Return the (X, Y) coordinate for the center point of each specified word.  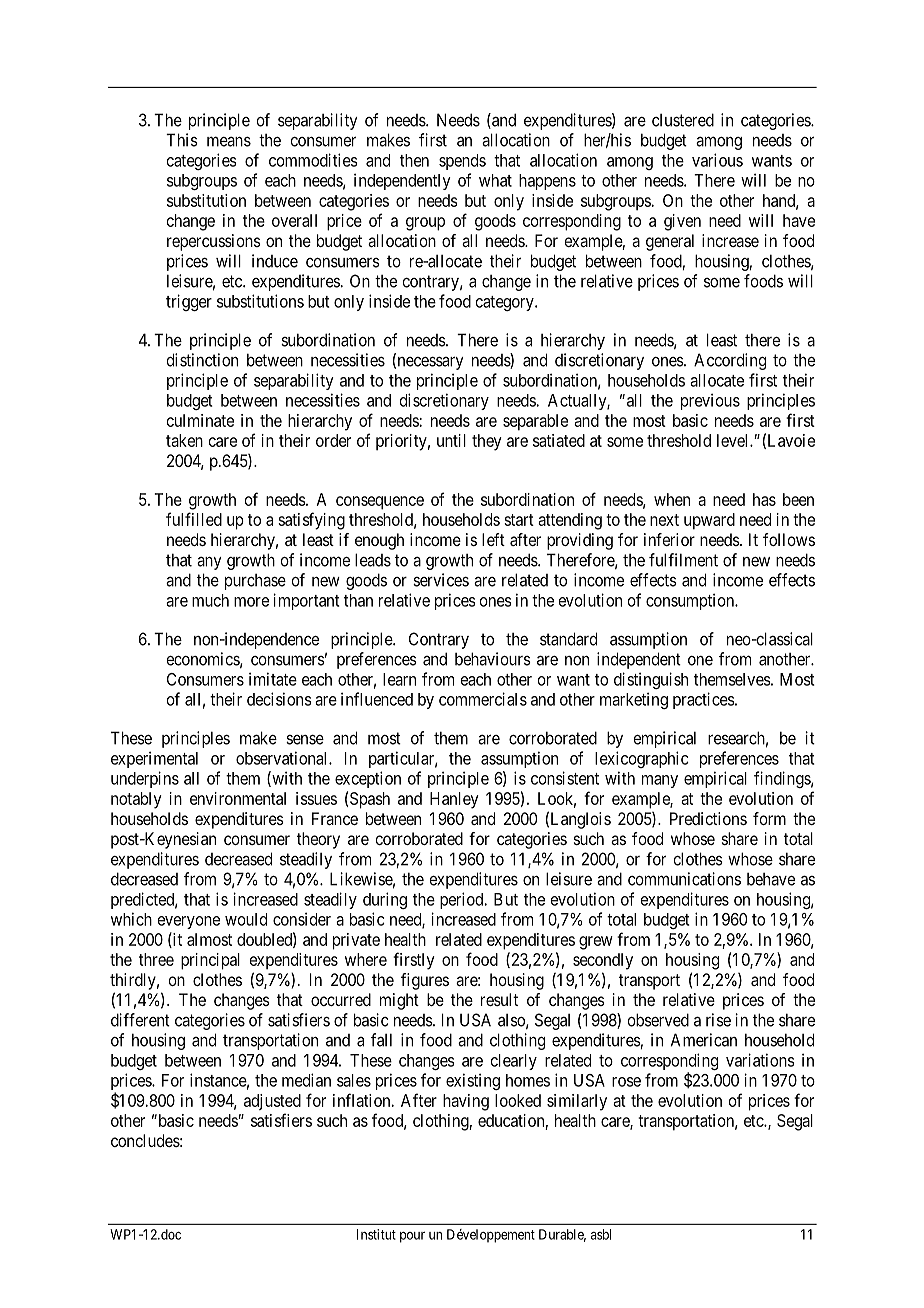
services (441, 580)
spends (462, 162)
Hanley (454, 800)
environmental (238, 798)
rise (718, 1020)
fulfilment (683, 560)
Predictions (708, 818)
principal (210, 961)
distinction (202, 360)
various (717, 160)
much (210, 600)
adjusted (272, 1102)
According (730, 361)
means (229, 141)
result (499, 999)
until (451, 440)
